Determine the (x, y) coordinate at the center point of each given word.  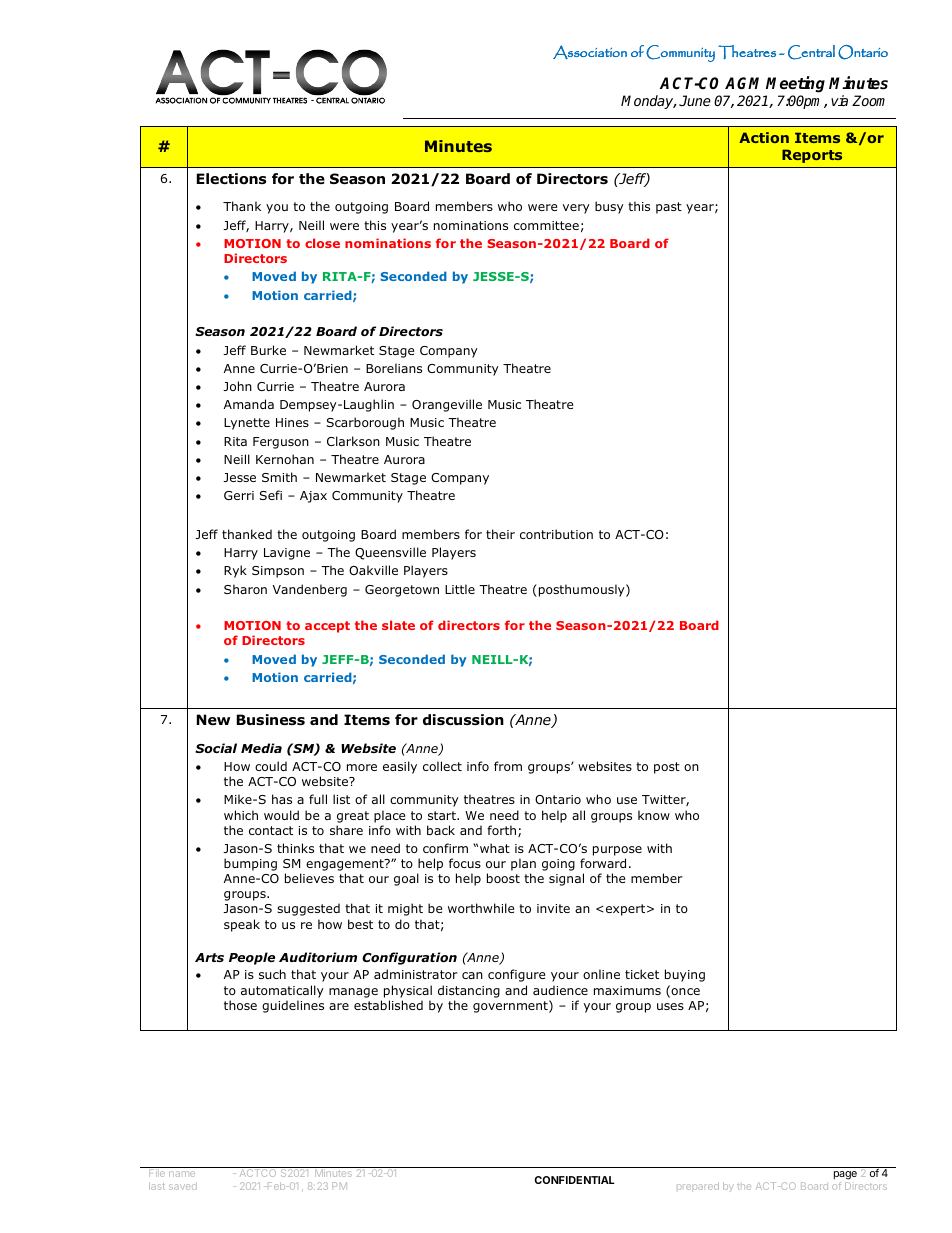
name (182, 1174)
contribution (556, 534)
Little (460, 589)
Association (590, 52)
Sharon (245, 589)
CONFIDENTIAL (574, 1180)
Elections (231, 179)
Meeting (795, 86)
